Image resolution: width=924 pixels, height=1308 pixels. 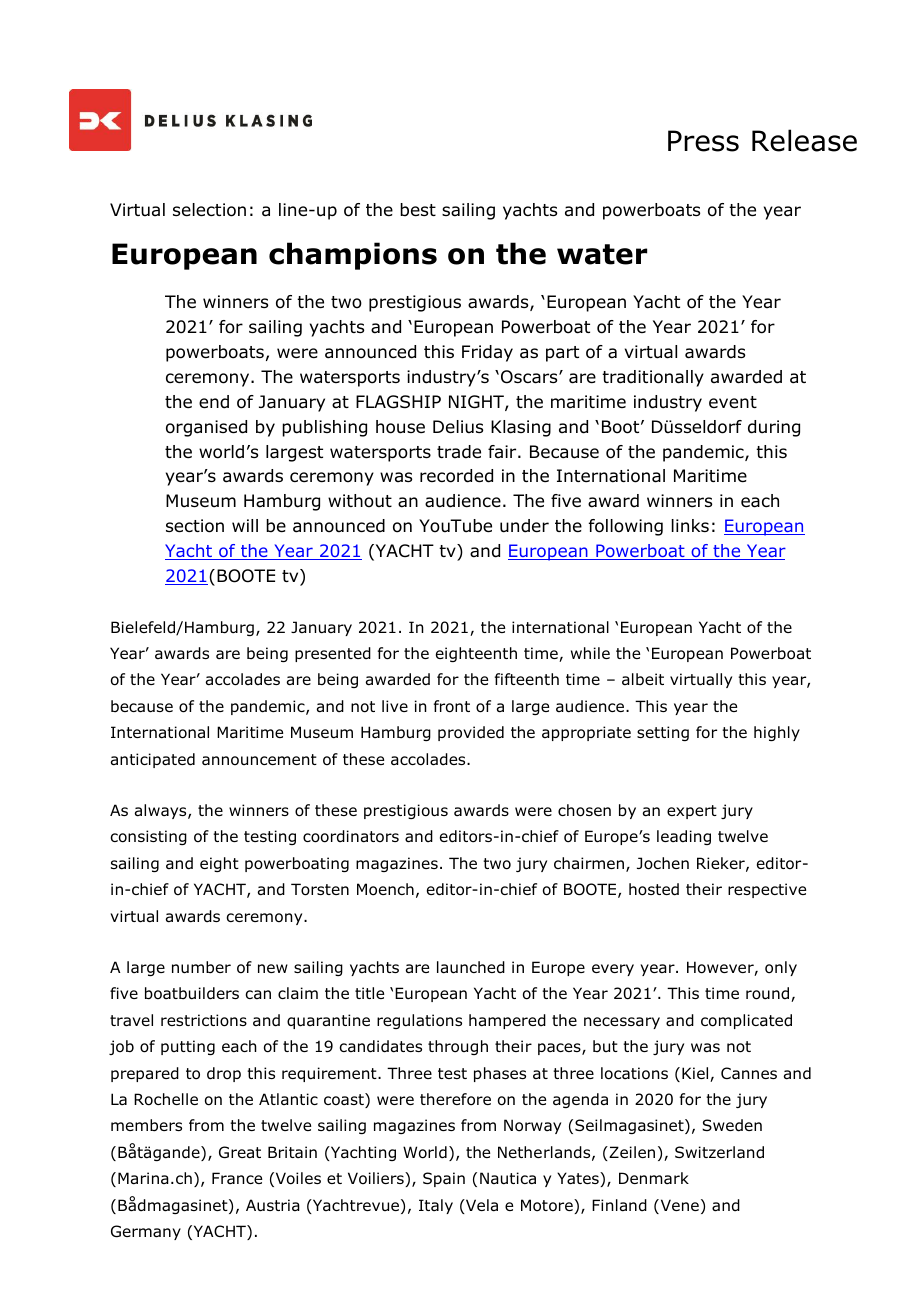 What do you see at coordinates (643, 679) in the screenshot?
I see `albeit` at bounding box center [643, 679].
